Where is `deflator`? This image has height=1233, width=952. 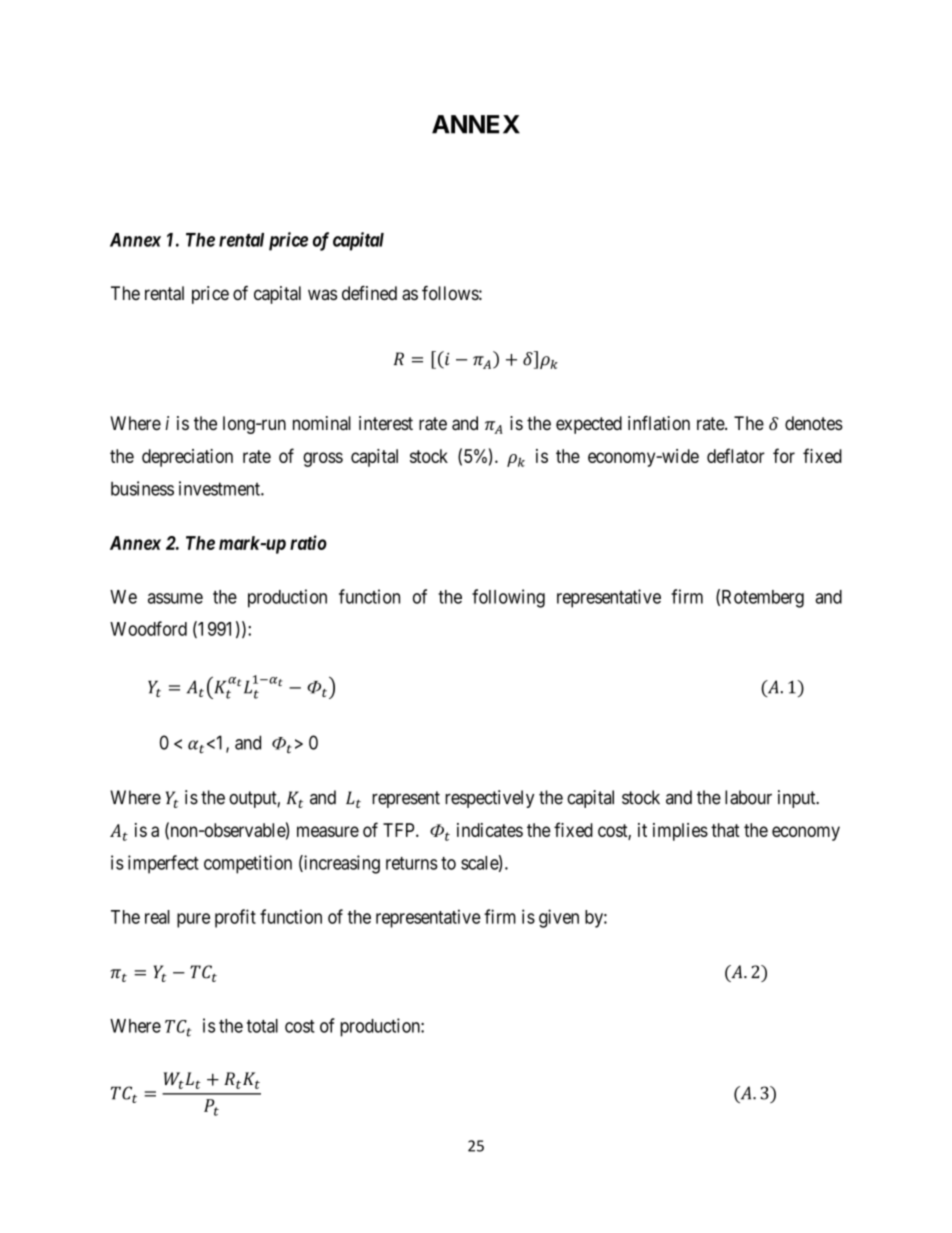
deflator is located at coordinates (736, 455).
